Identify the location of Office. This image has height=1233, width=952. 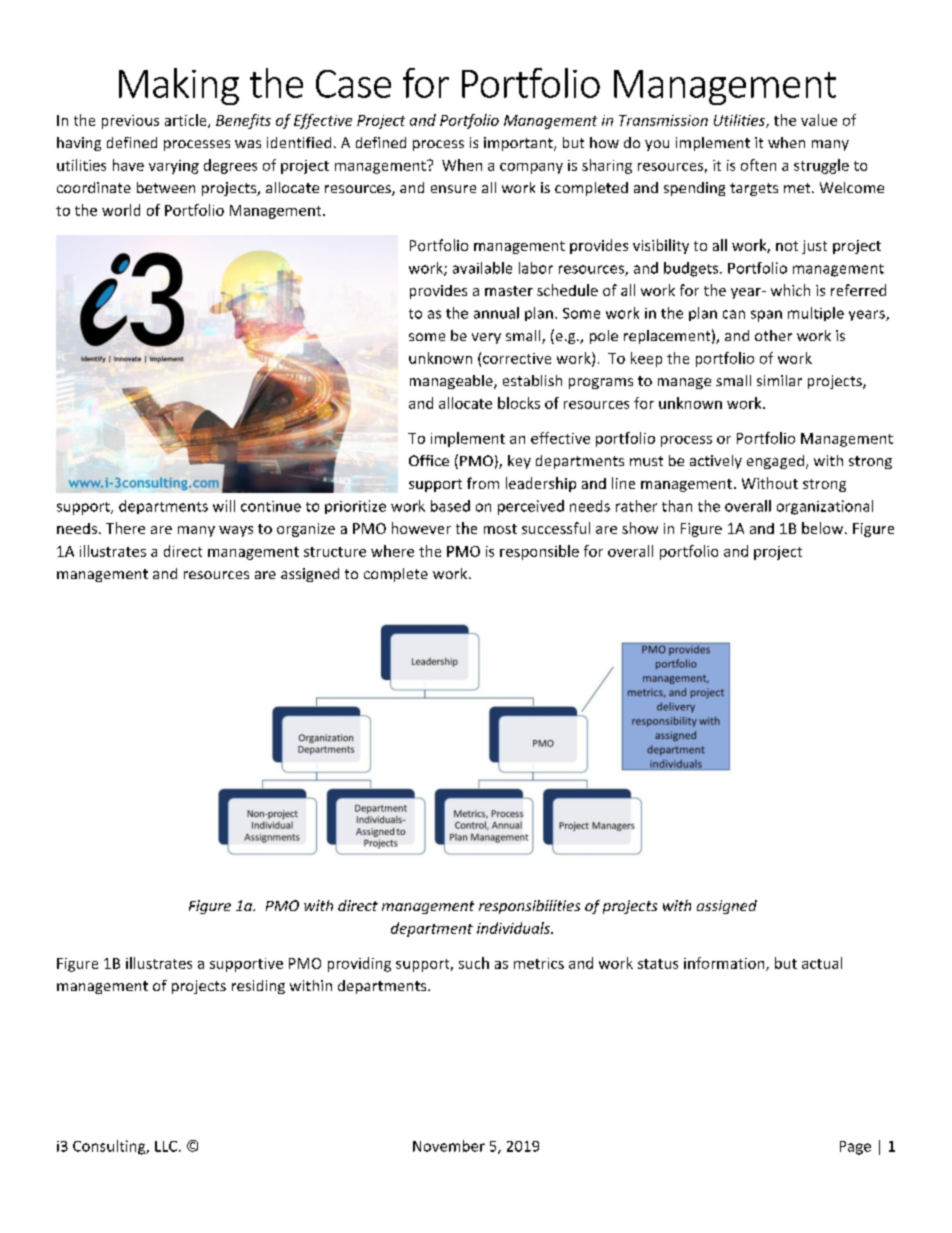
(429, 460).
